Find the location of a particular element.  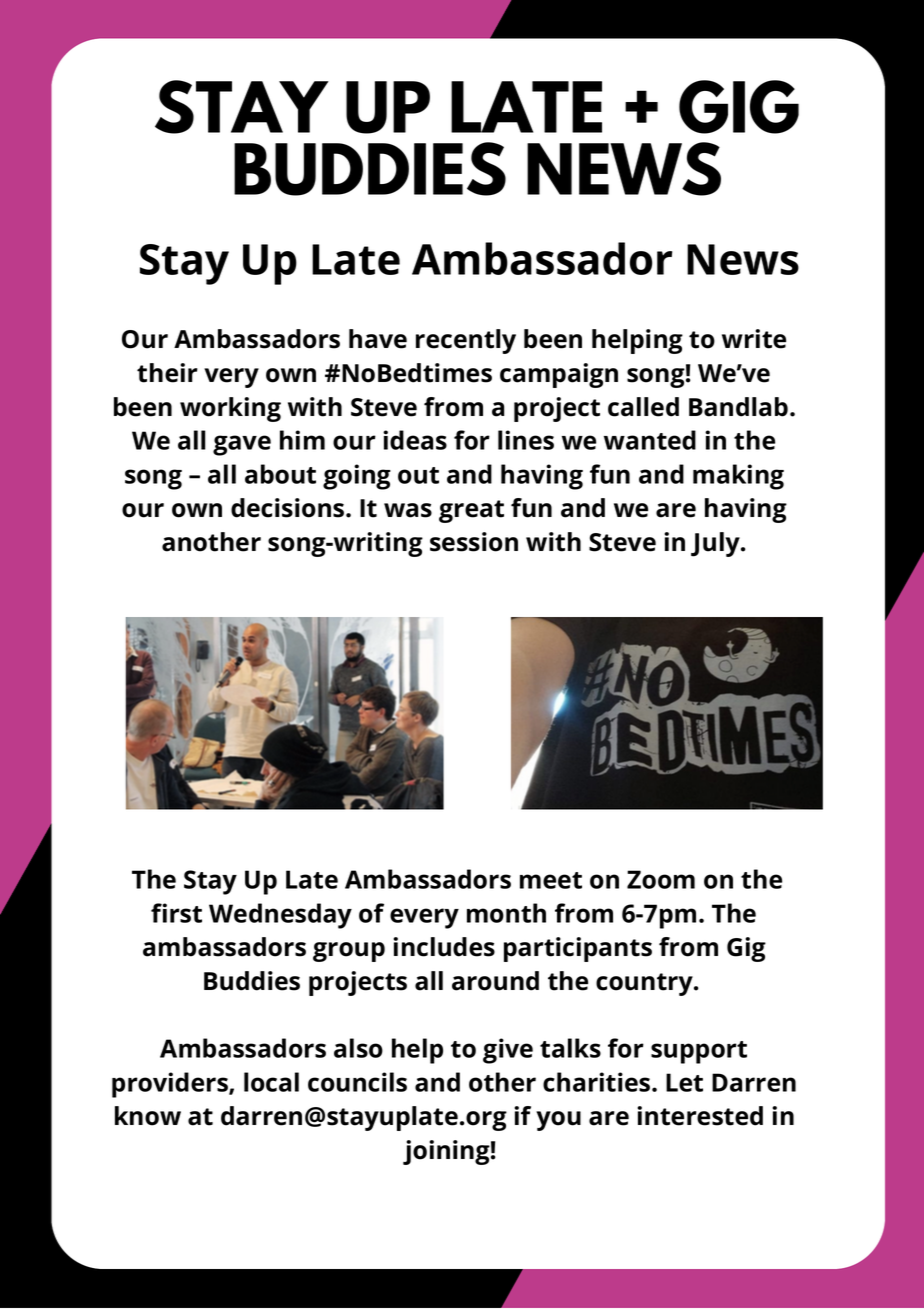

recently is located at coordinates (466, 341).
